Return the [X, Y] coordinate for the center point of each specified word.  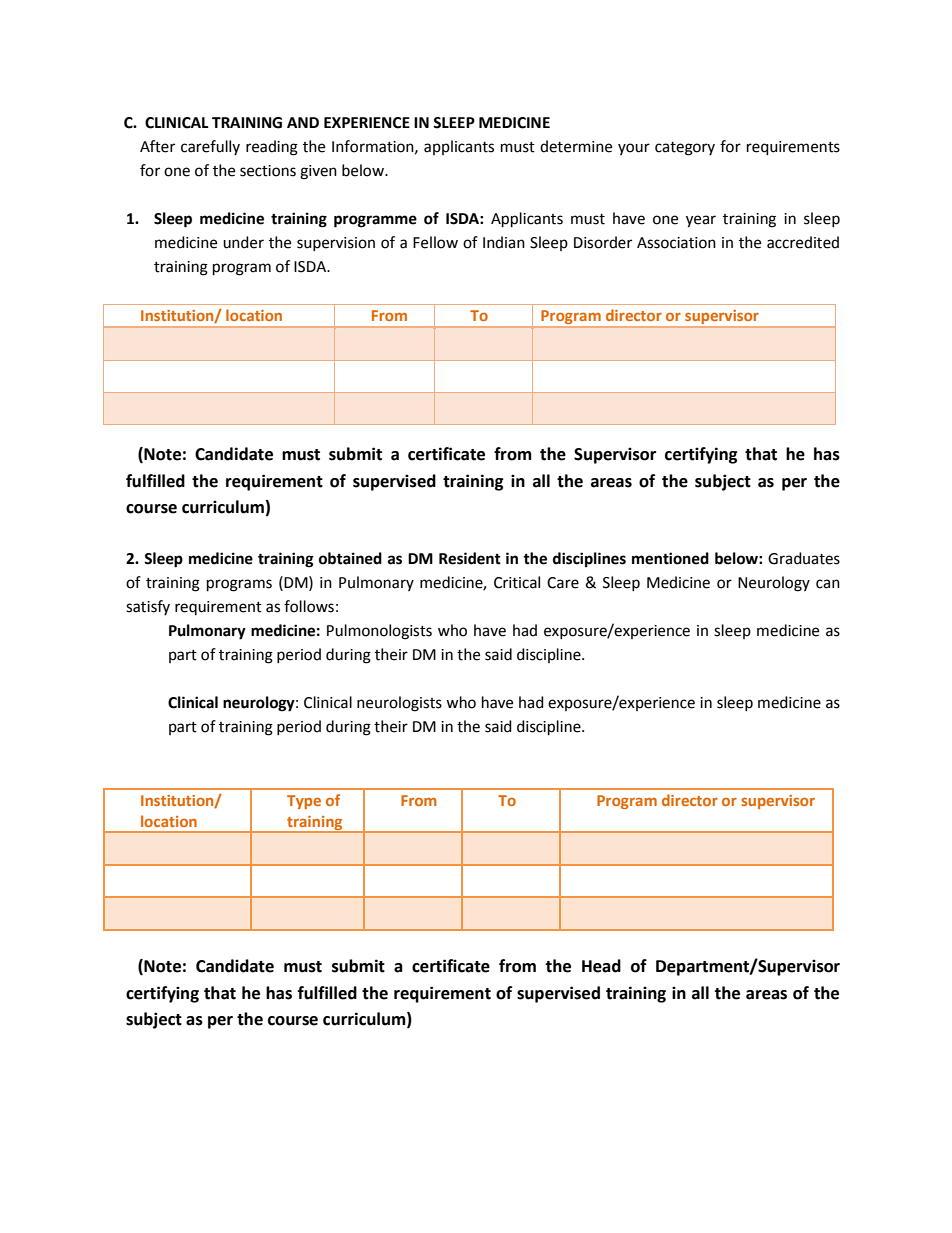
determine [576, 146]
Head [601, 966]
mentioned [670, 558]
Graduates [804, 558]
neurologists [399, 704]
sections [268, 171]
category [685, 149]
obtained [350, 558]
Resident [470, 558]
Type [304, 802]
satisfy [148, 607]
